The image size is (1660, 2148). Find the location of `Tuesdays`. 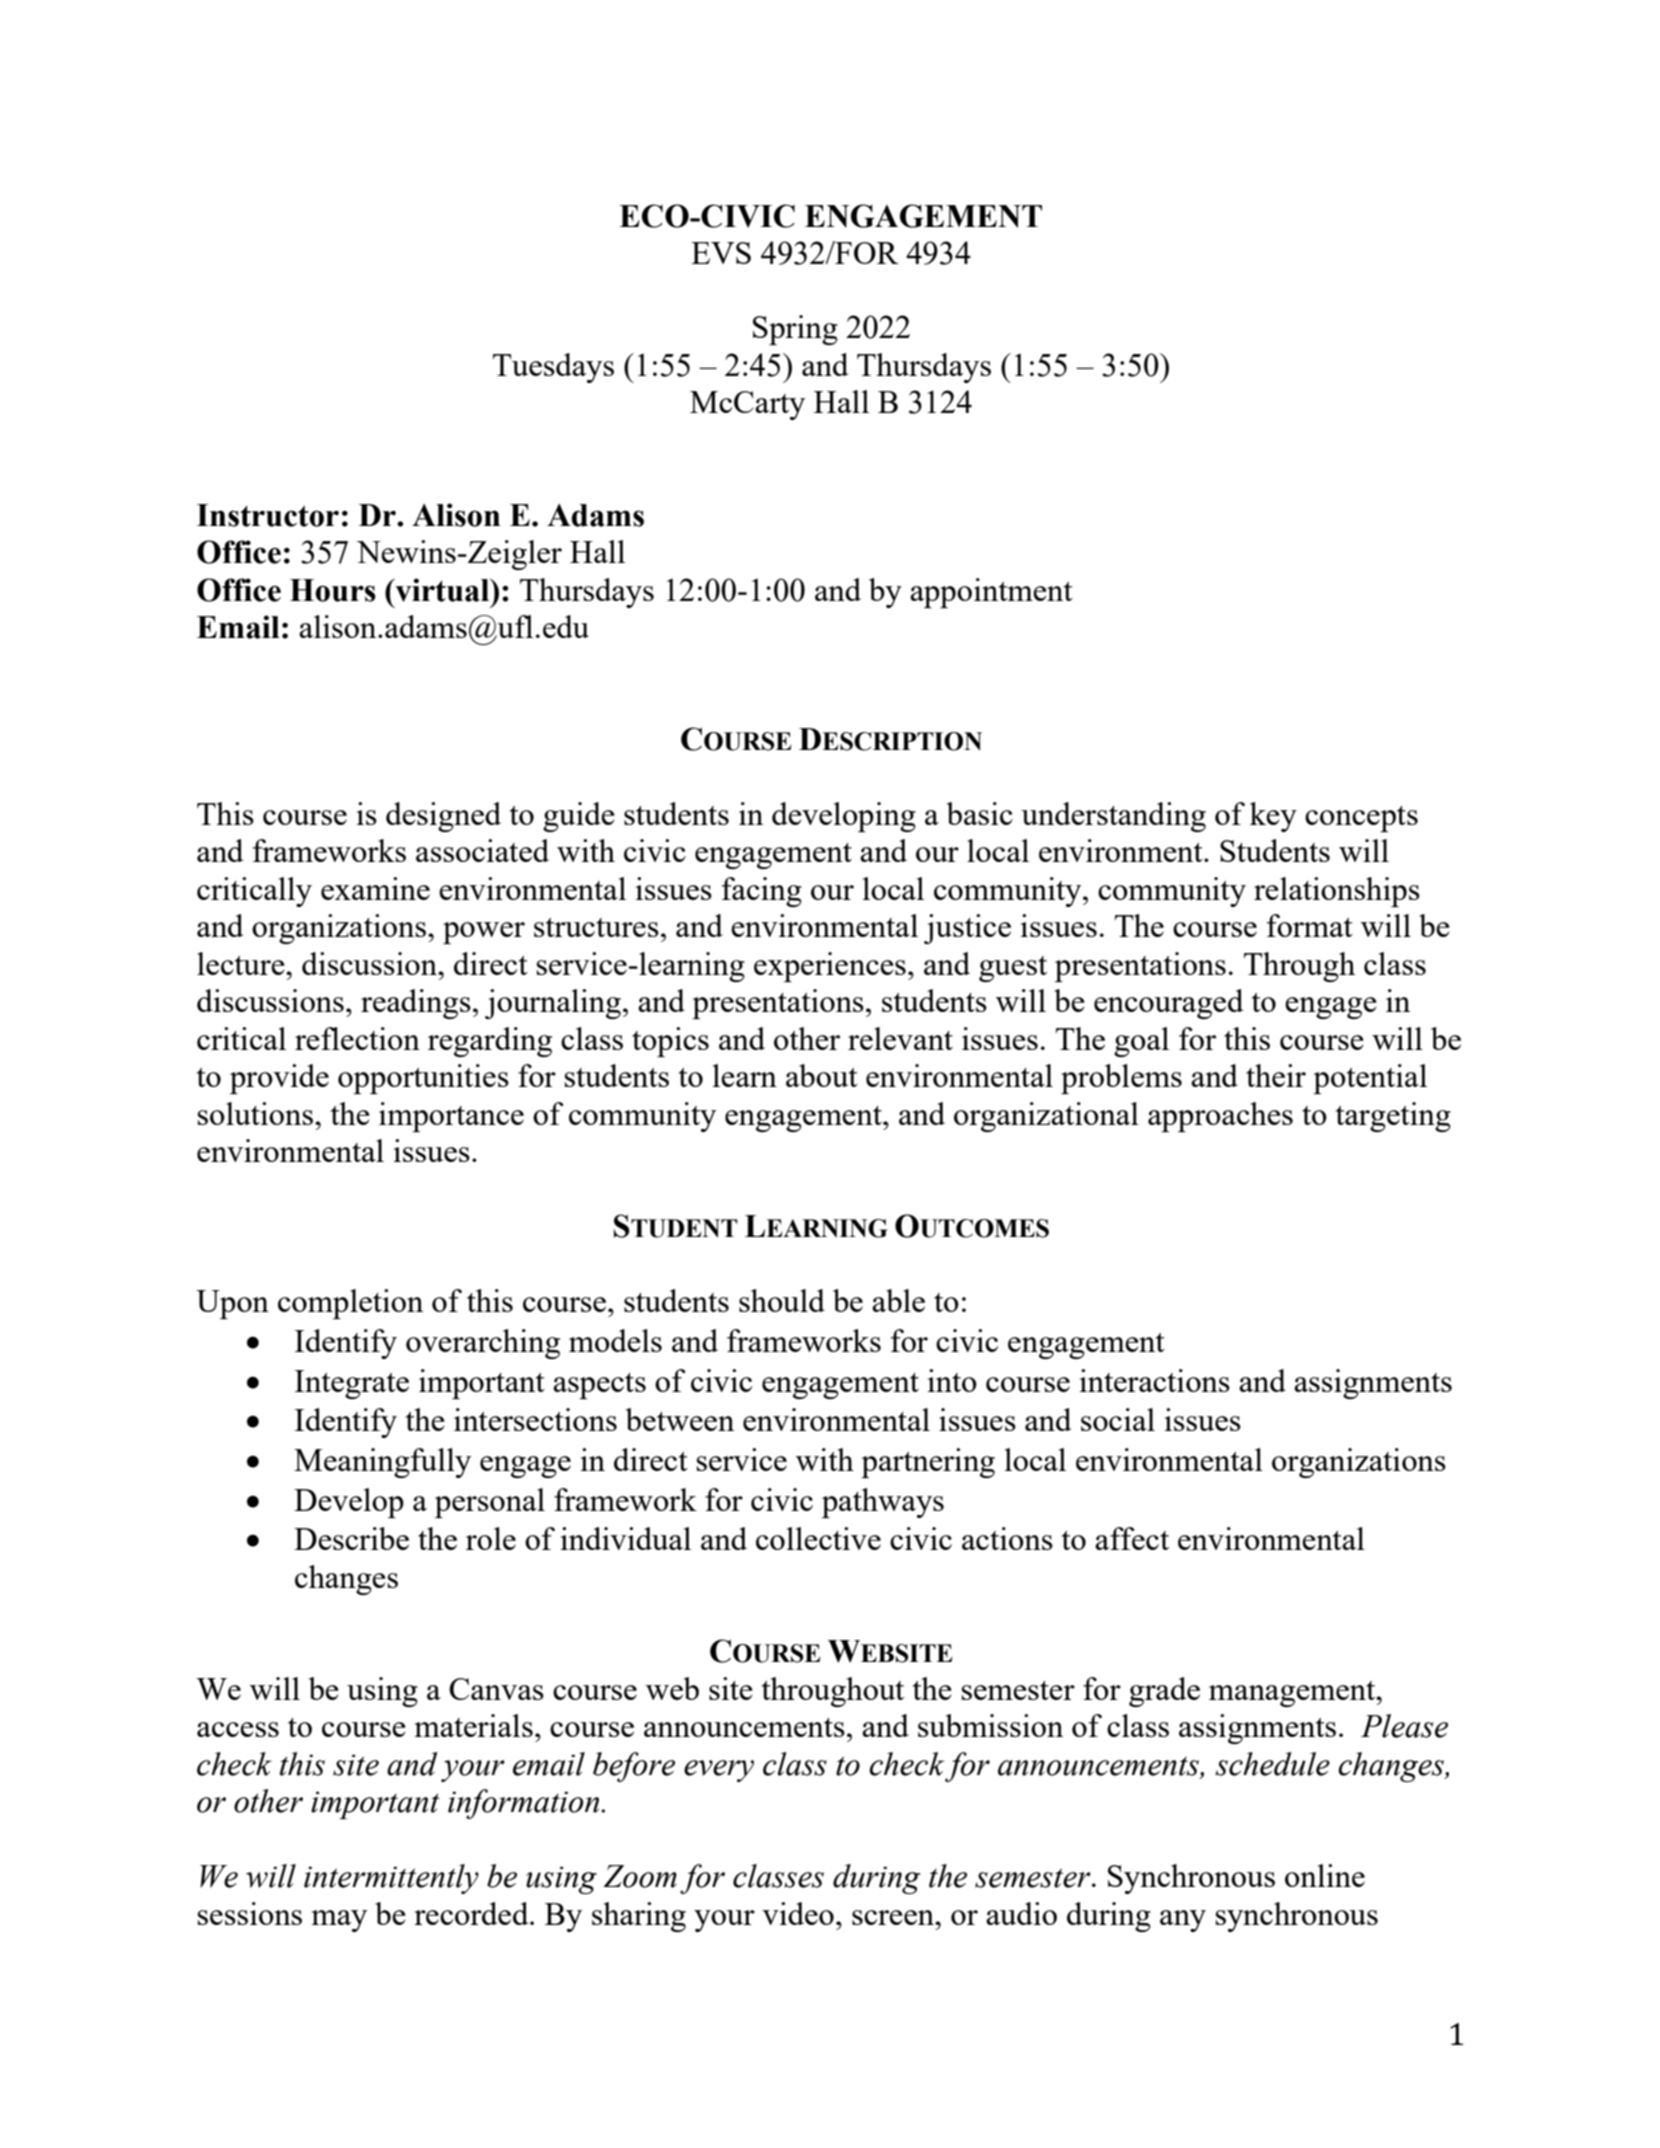

Tuesdays is located at coordinates (553, 368).
